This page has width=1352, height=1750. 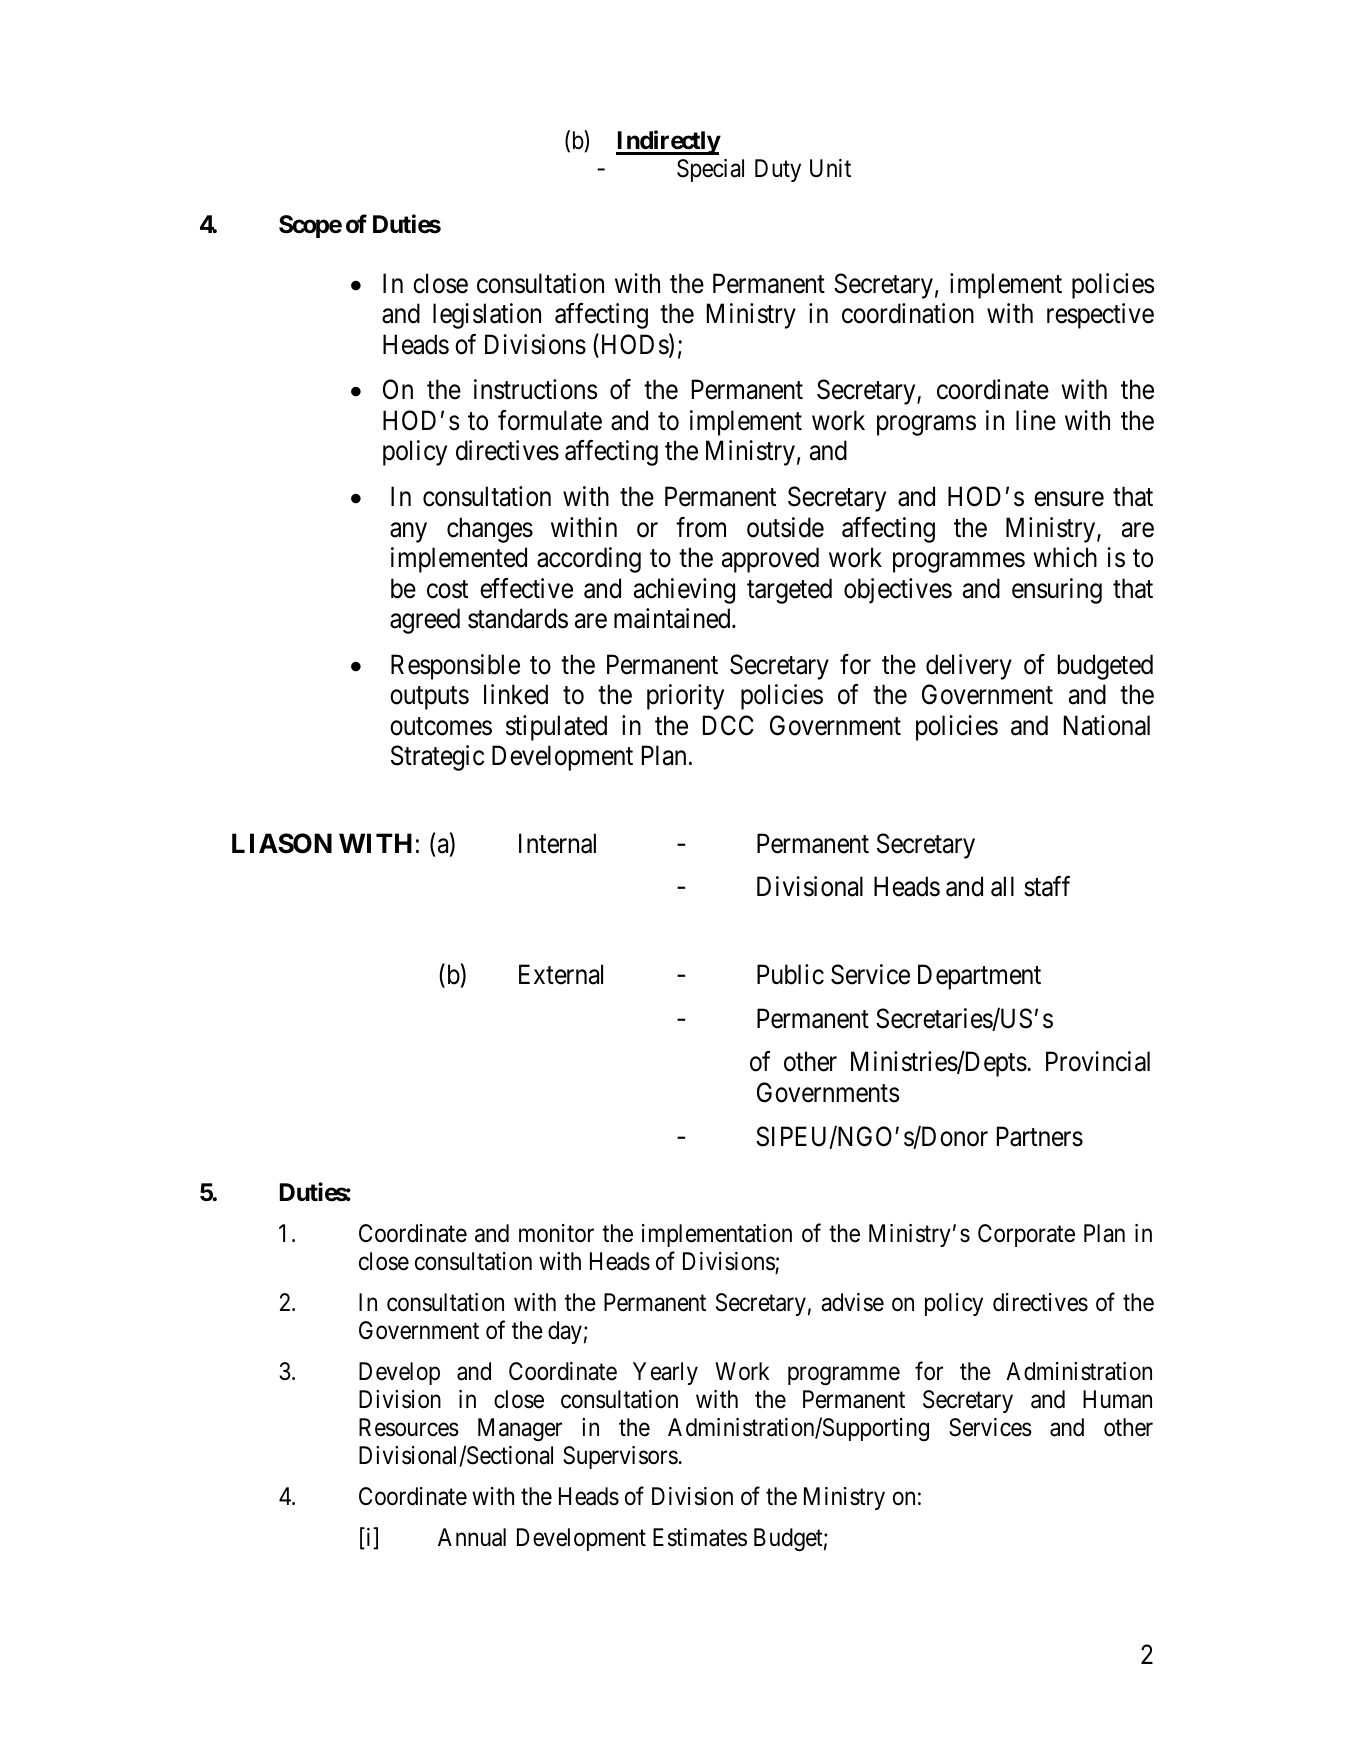 What do you see at coordinates (472, 1537) in the page?
I see `Annual` at bounding box center [472, 1537].
